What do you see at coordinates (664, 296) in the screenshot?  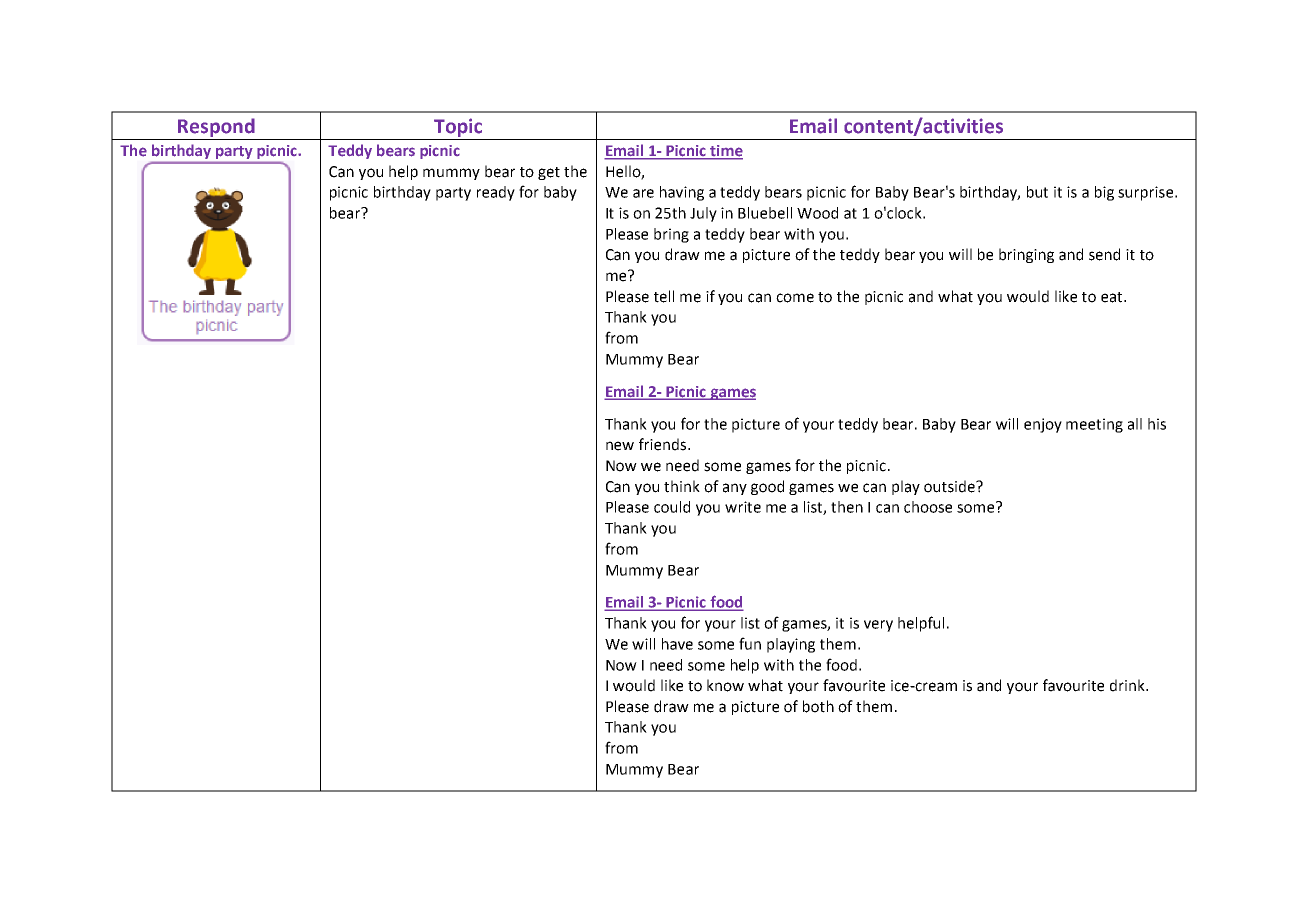 I see `tell` at bounding box center [664, 296].
